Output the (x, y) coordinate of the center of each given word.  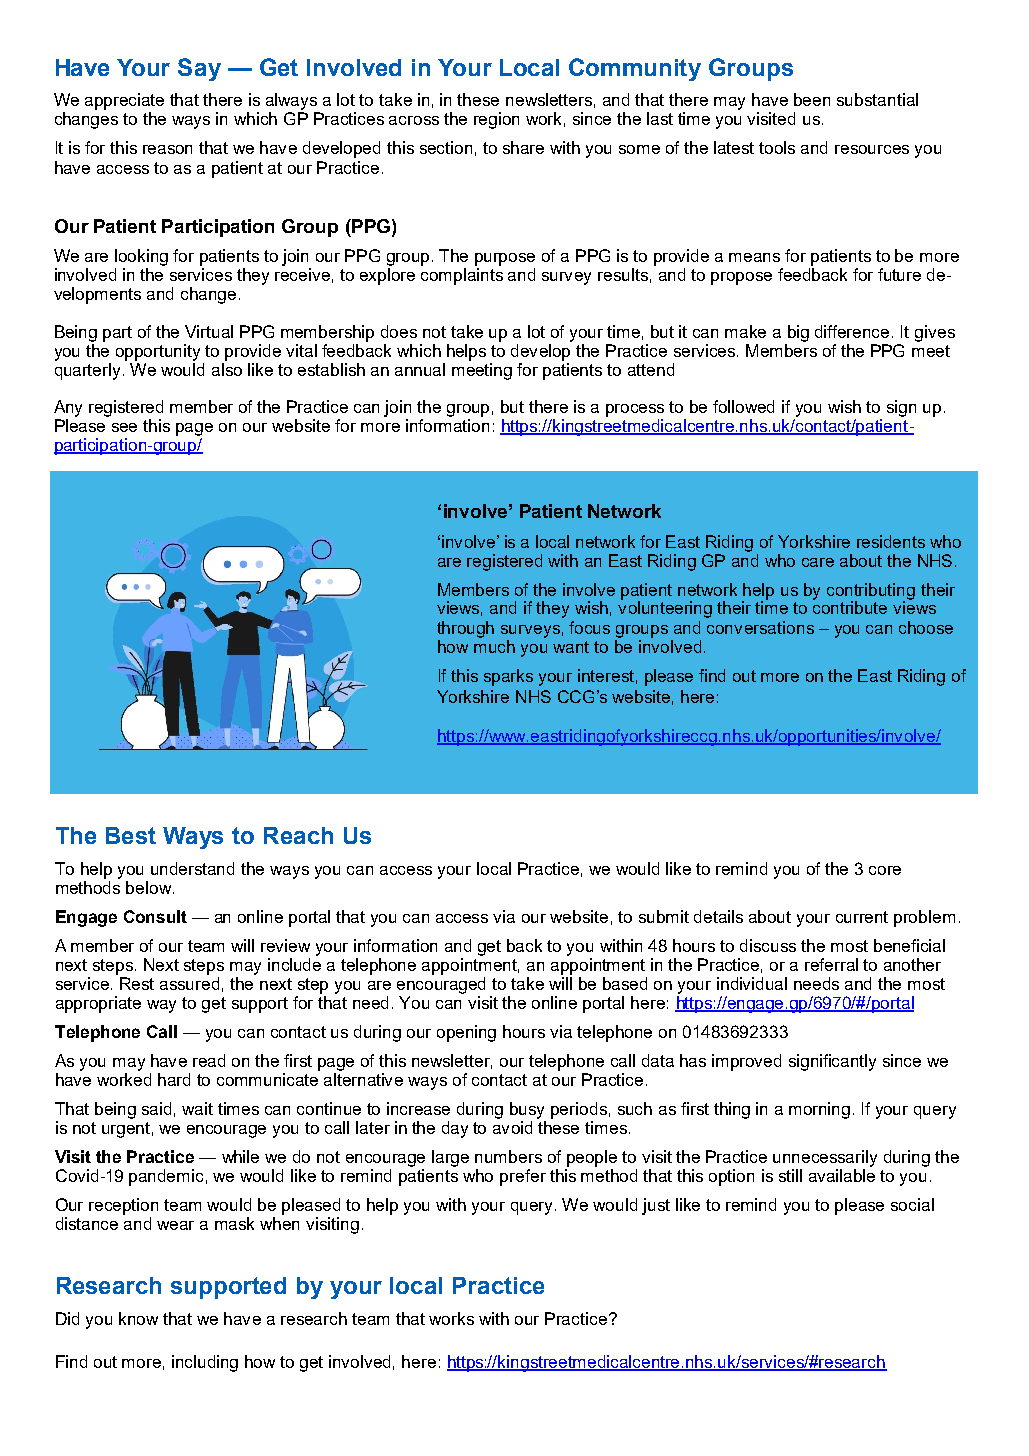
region (496, 120)
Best (131, 835)
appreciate (124, 101)
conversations (760, 627)
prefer (523, 1177)
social (912, 1204)
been (812, 99)
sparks (508, 677)
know (138, 1318)
